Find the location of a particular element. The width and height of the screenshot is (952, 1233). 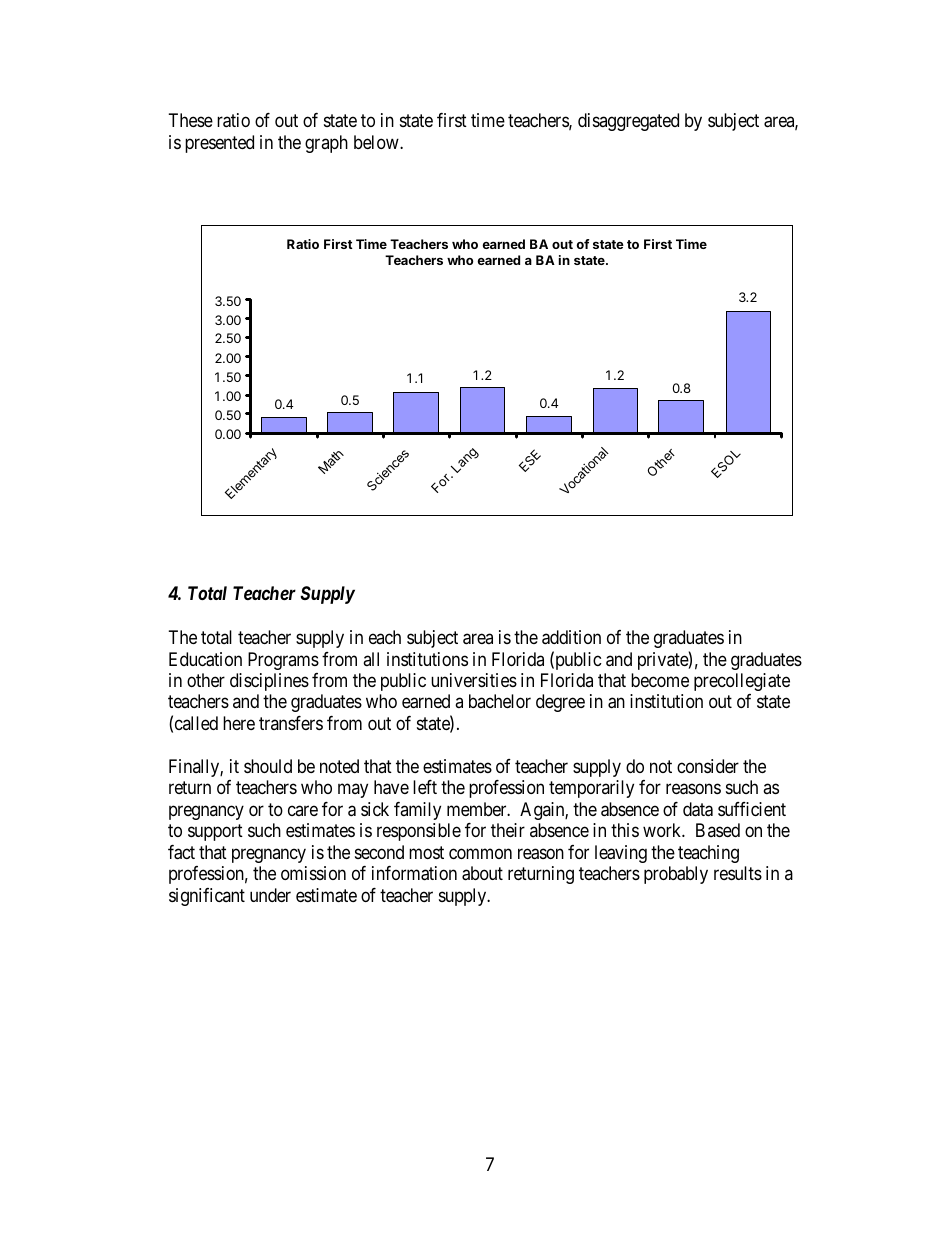

below is located at coordinates (377, 142).
